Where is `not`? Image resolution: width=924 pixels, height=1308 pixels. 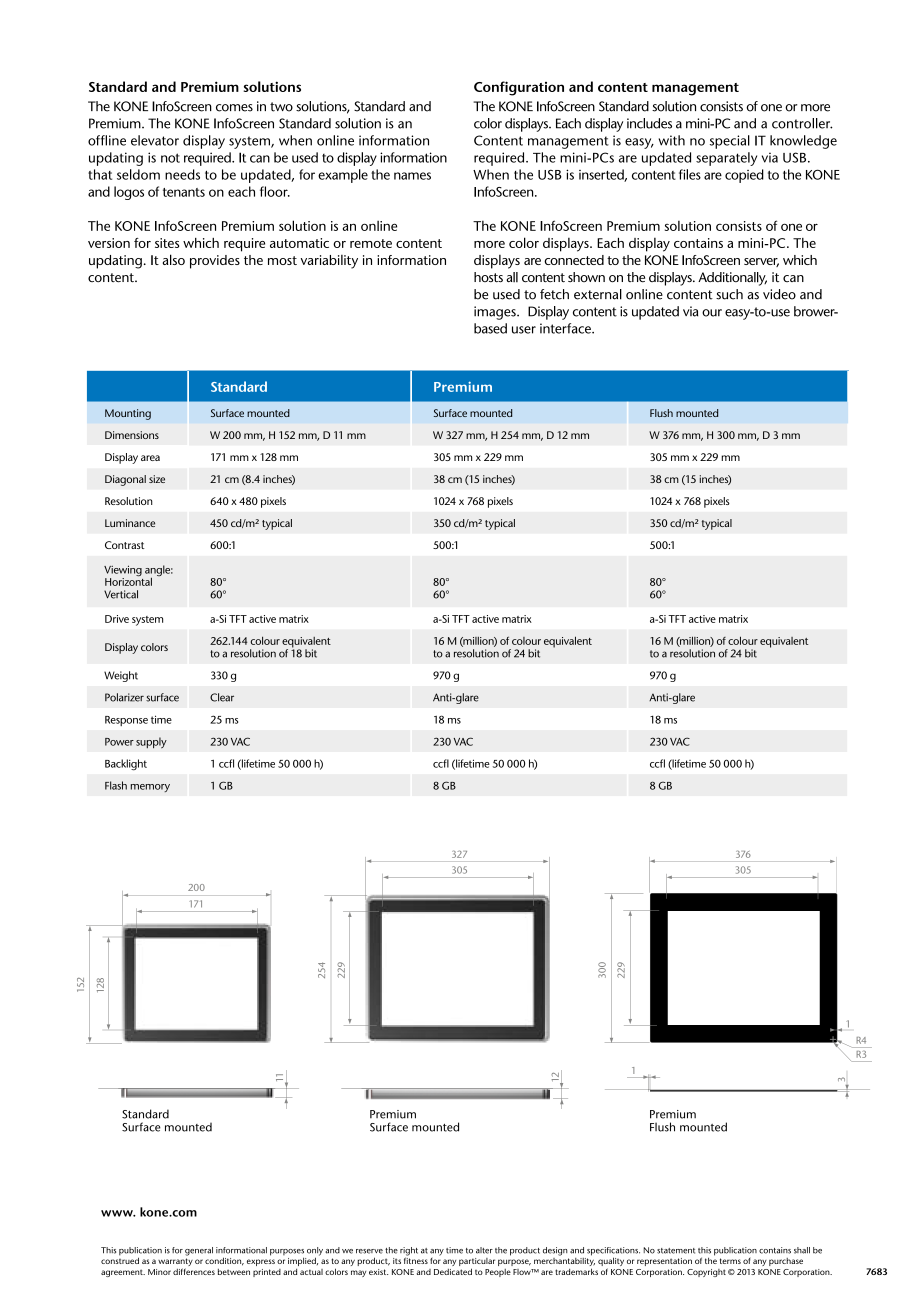
not is located at coordinates (170, 158).
